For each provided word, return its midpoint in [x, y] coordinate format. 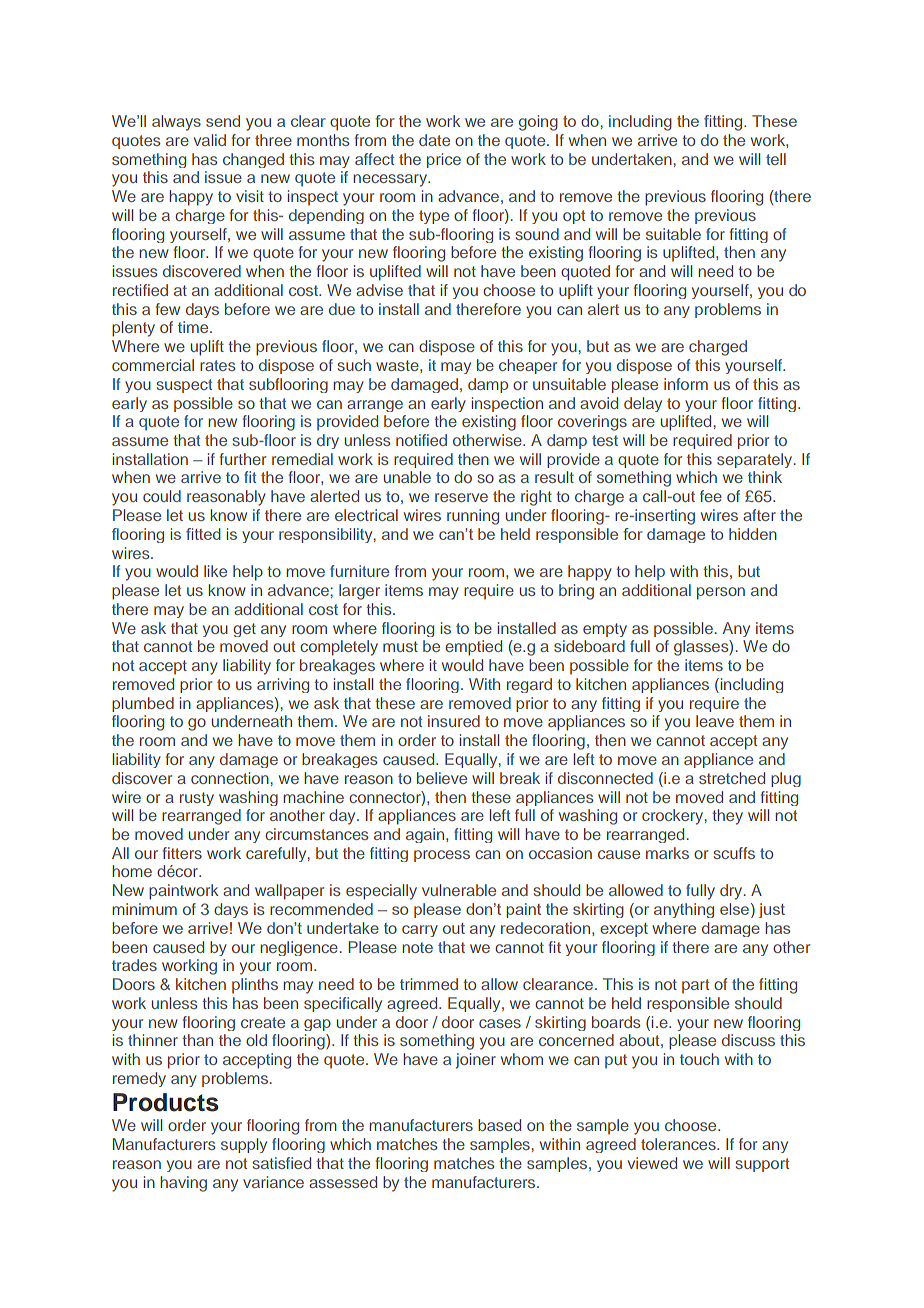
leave [715, 721]
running [473, 517]
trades [134, 965]
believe [442, 778]
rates [217, 365]
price [444, 160]
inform [686, 384]
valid [210, 140]
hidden [753, 534]
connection [230, 778]
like [215, 571]
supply [244, 1145]
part [695, 986]
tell [776, 159]
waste [398, 365]
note [417, 947]
